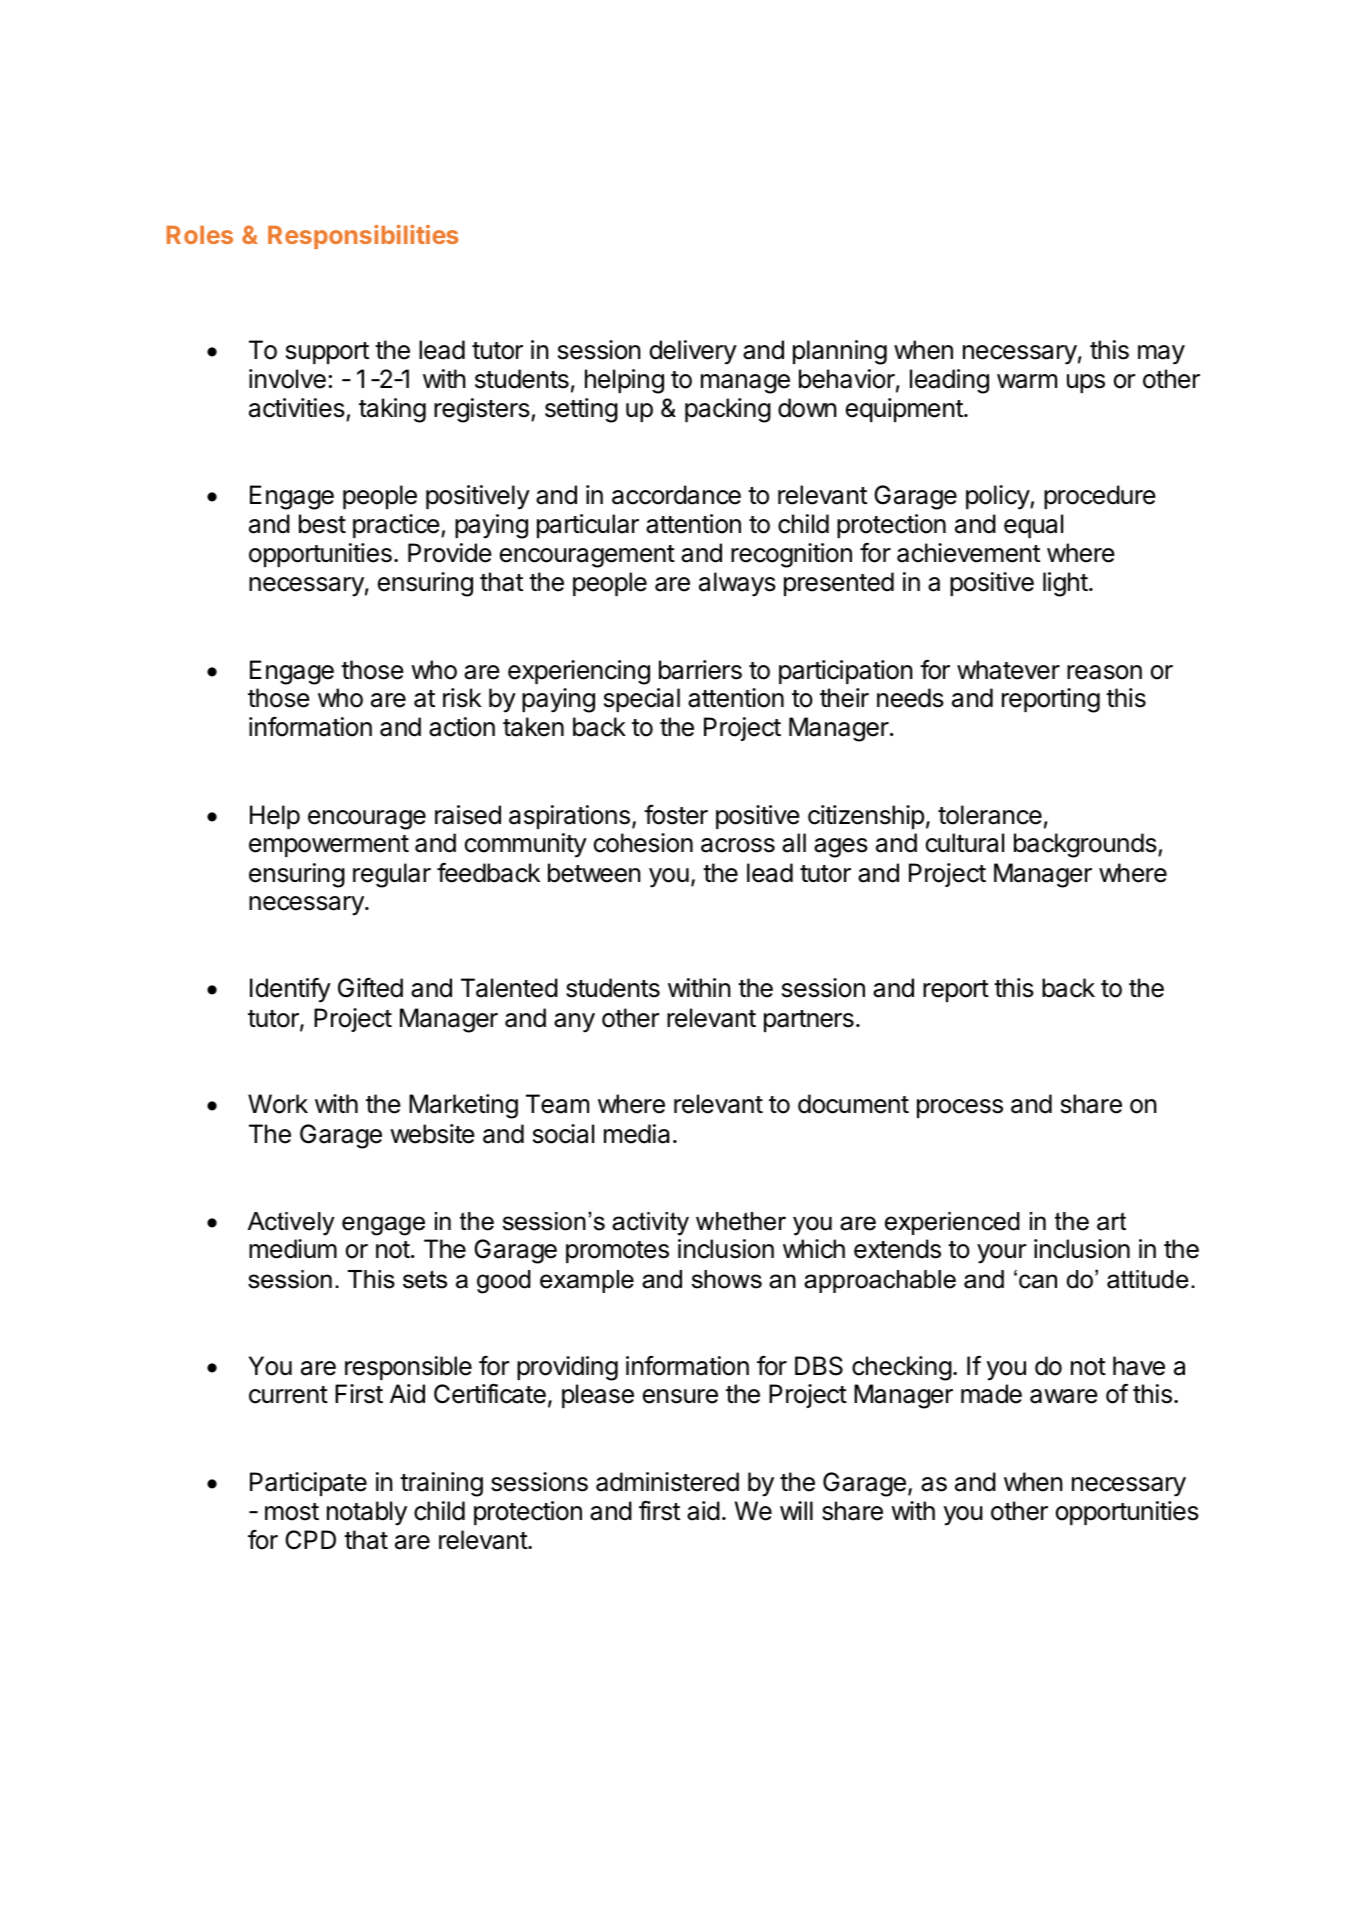 This page has height=1931, width=1365. What do you see at coordinates (1008, 670) in the page?
I see `whatever` at bounding box center [1008, 670].
